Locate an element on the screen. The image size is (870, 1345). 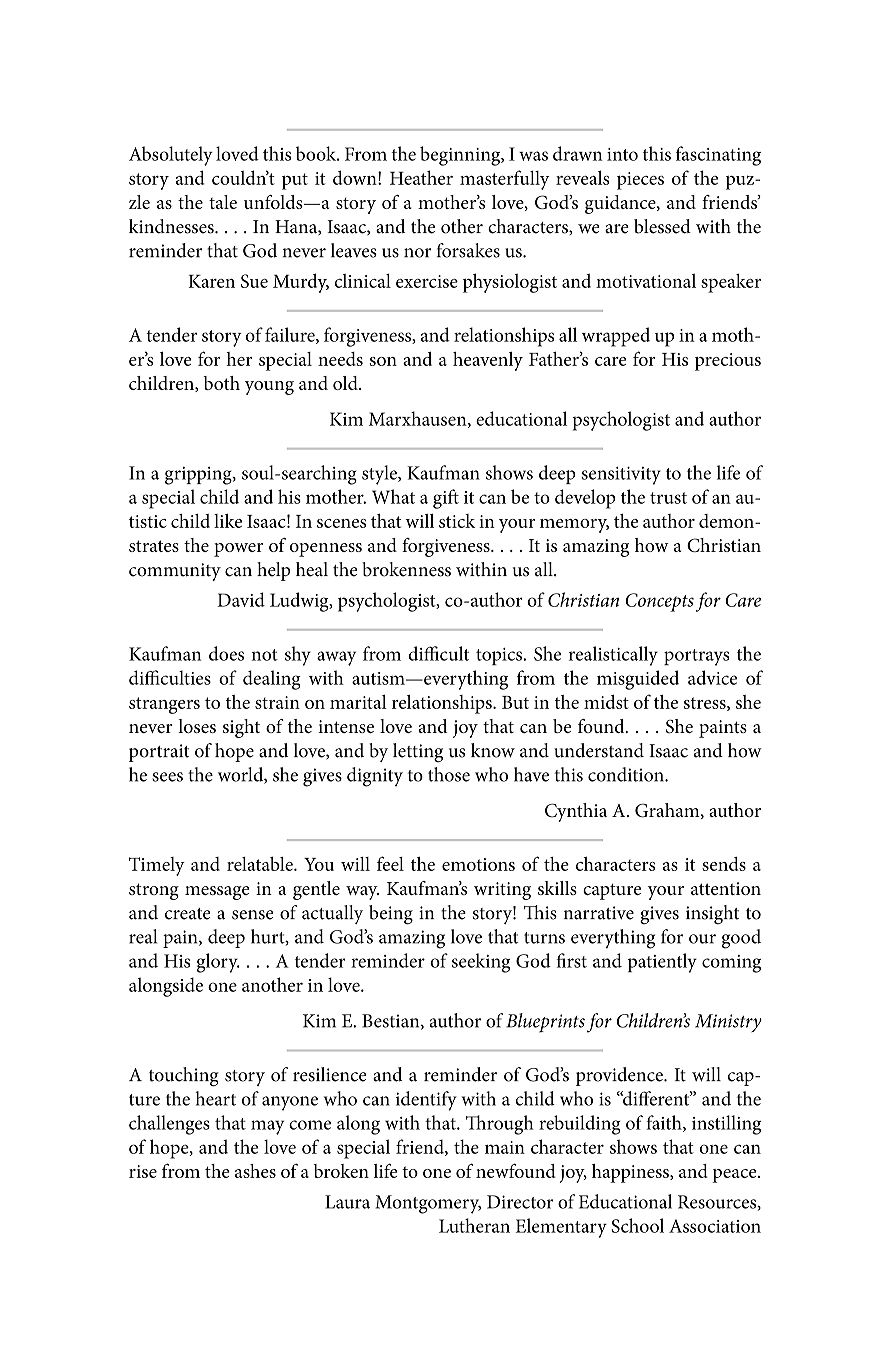
Heather is located at coordinates (421, 177).
